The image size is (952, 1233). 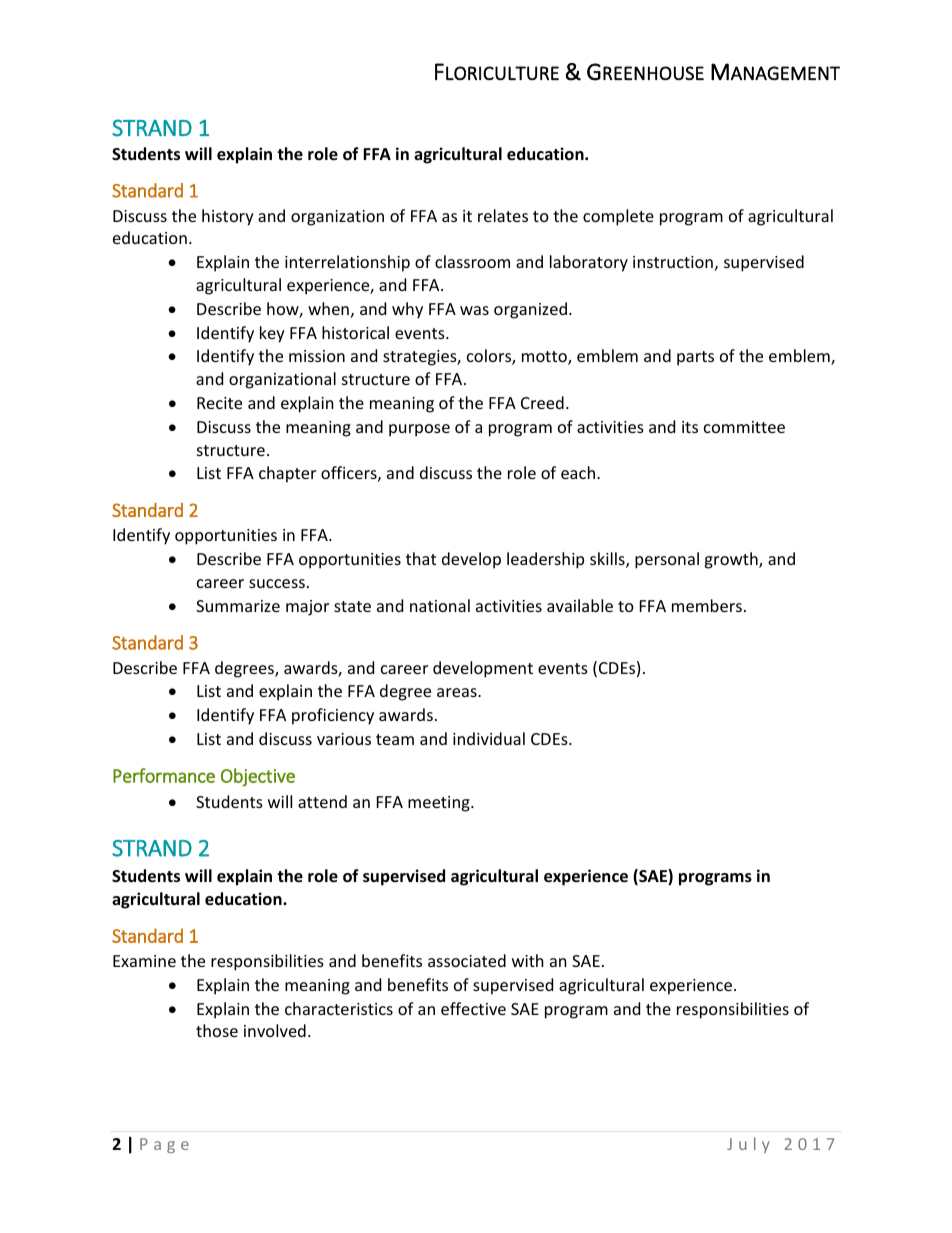 What do you see at coordinates (421, 558) in the document?
I see `that` at bounding box center [421, 558].
